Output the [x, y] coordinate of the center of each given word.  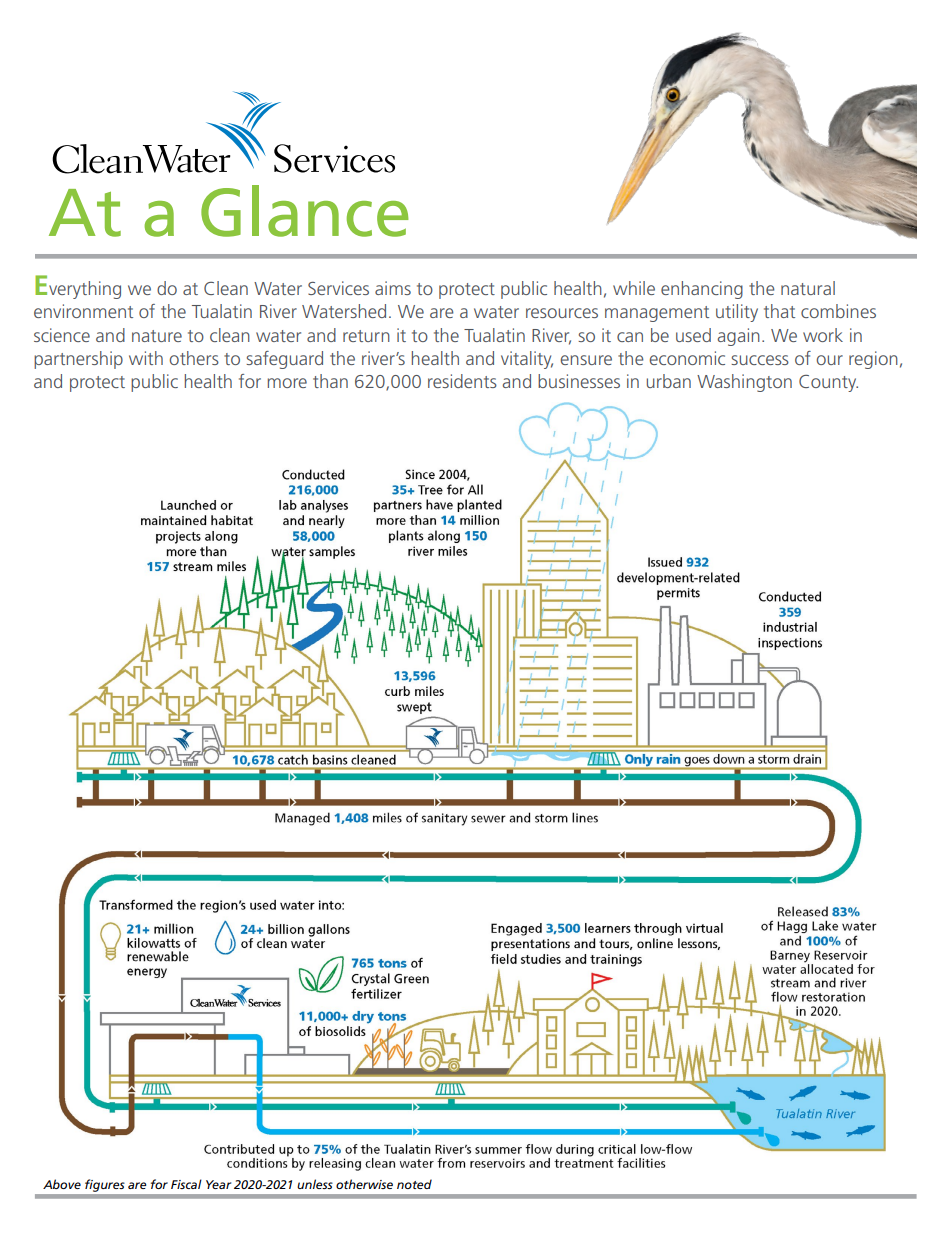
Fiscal [186, 1184]
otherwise [364, 1184]
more [287, 383]
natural [808, 288]
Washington [744, 383]
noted [414, 1184]
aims [393, 288]
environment [83, 311]
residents [462, 381]
